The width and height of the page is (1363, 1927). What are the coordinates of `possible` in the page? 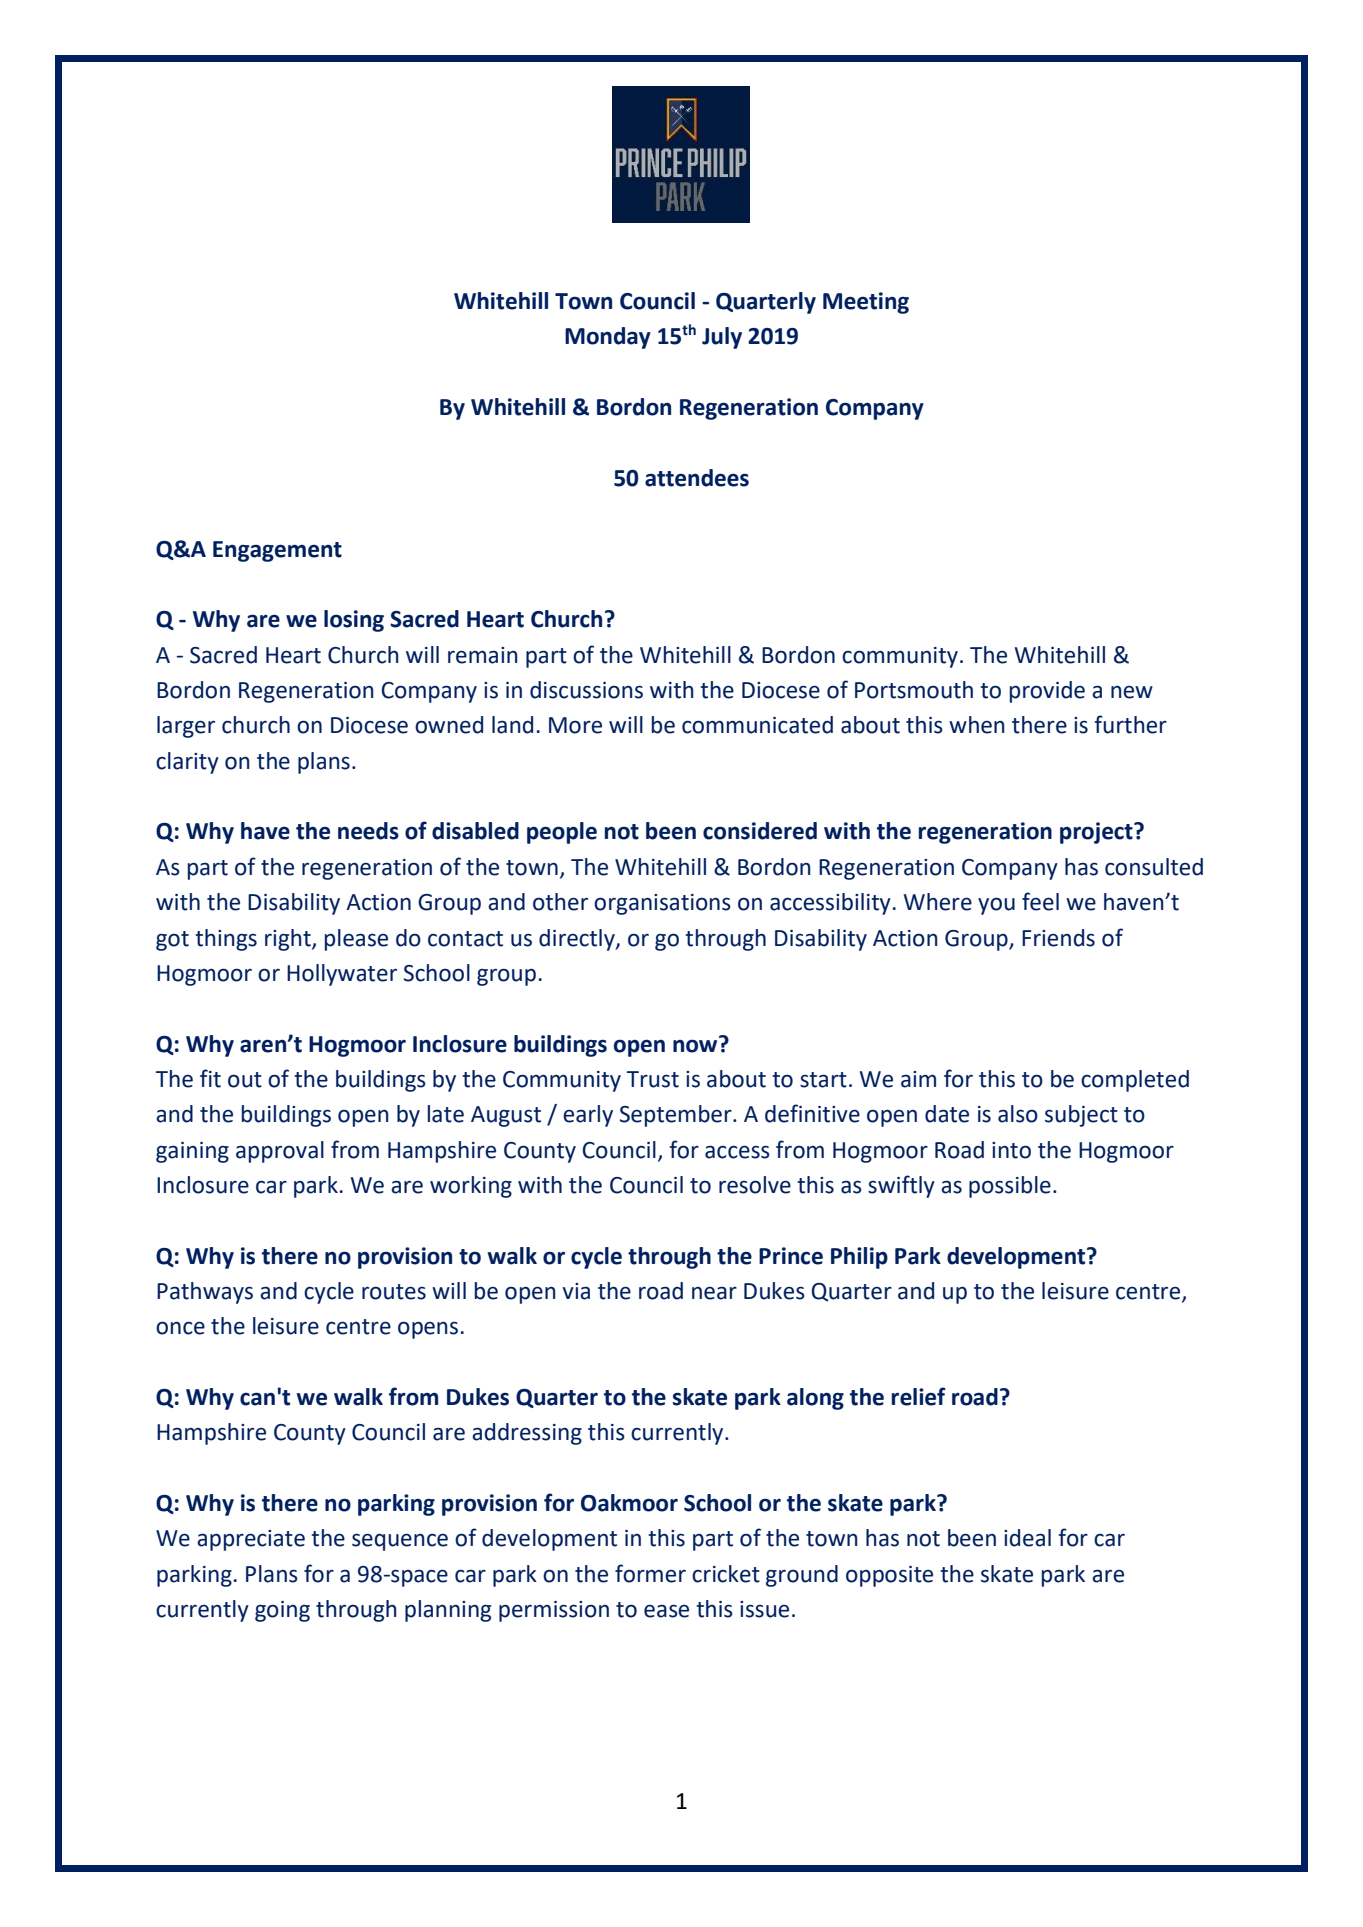 It's located at (1010, 1187).
